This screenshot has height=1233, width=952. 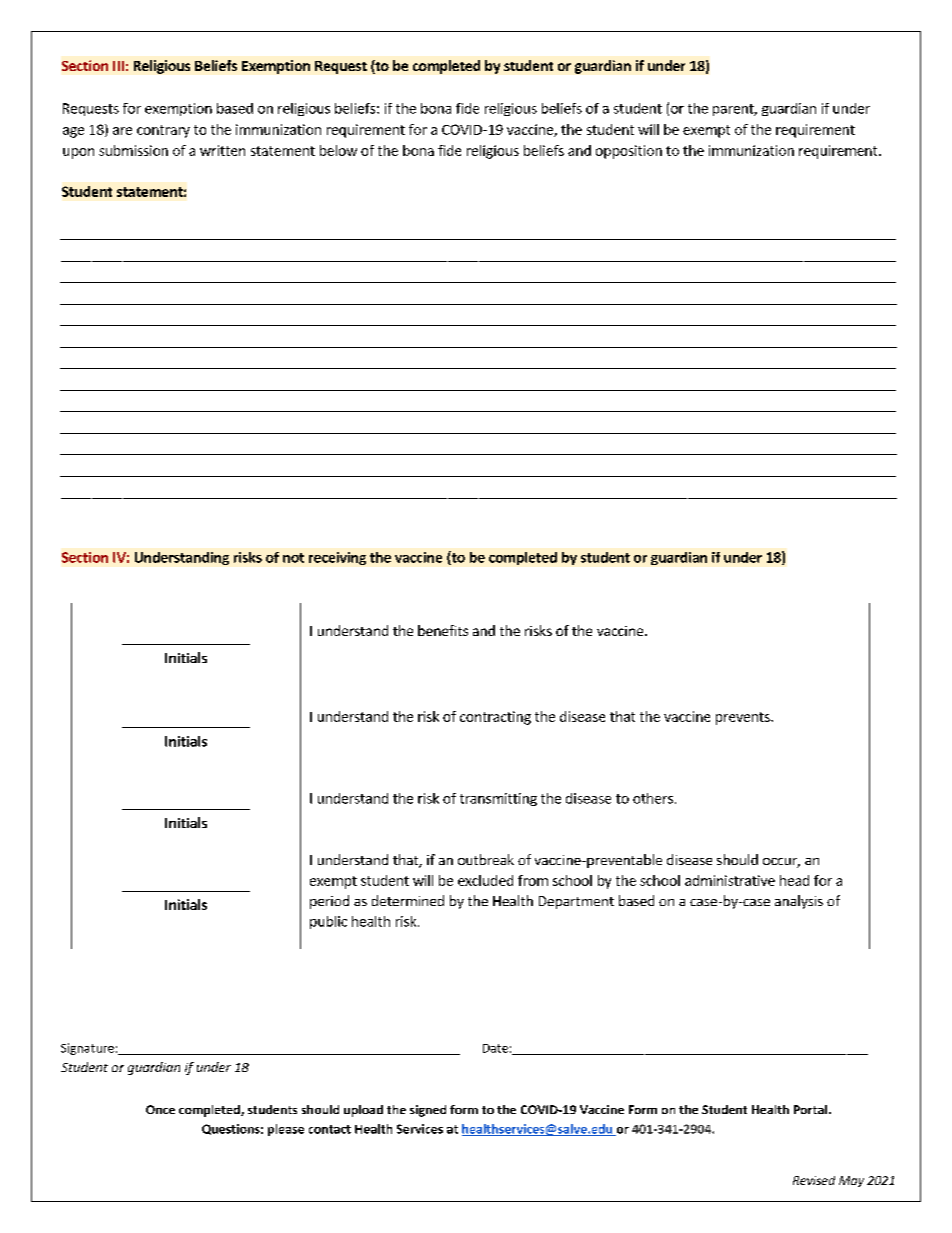 I want to click on opposition, so click(x=629, y=152).
